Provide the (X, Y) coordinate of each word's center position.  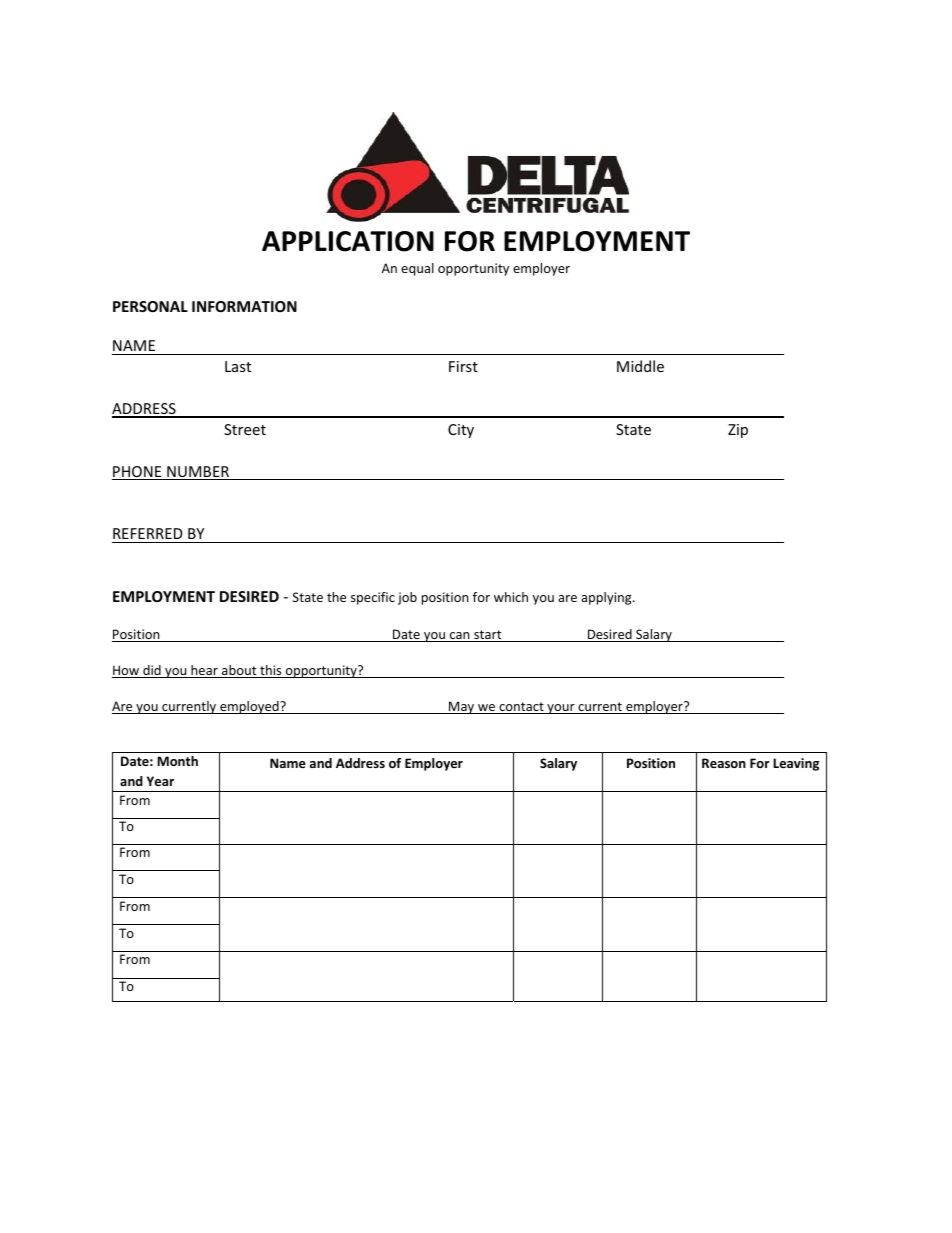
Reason (724, 763)
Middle (640, 366)
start (488, 636)
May (462, 707)
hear (204, 671)
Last (238, 366)
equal (417, 269)
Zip (738, 431)
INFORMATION (244, 306)
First (463, 366)
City (461, 431)
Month (177, 761)
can (460, 637)
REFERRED (148, 533)
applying (607, 598)
